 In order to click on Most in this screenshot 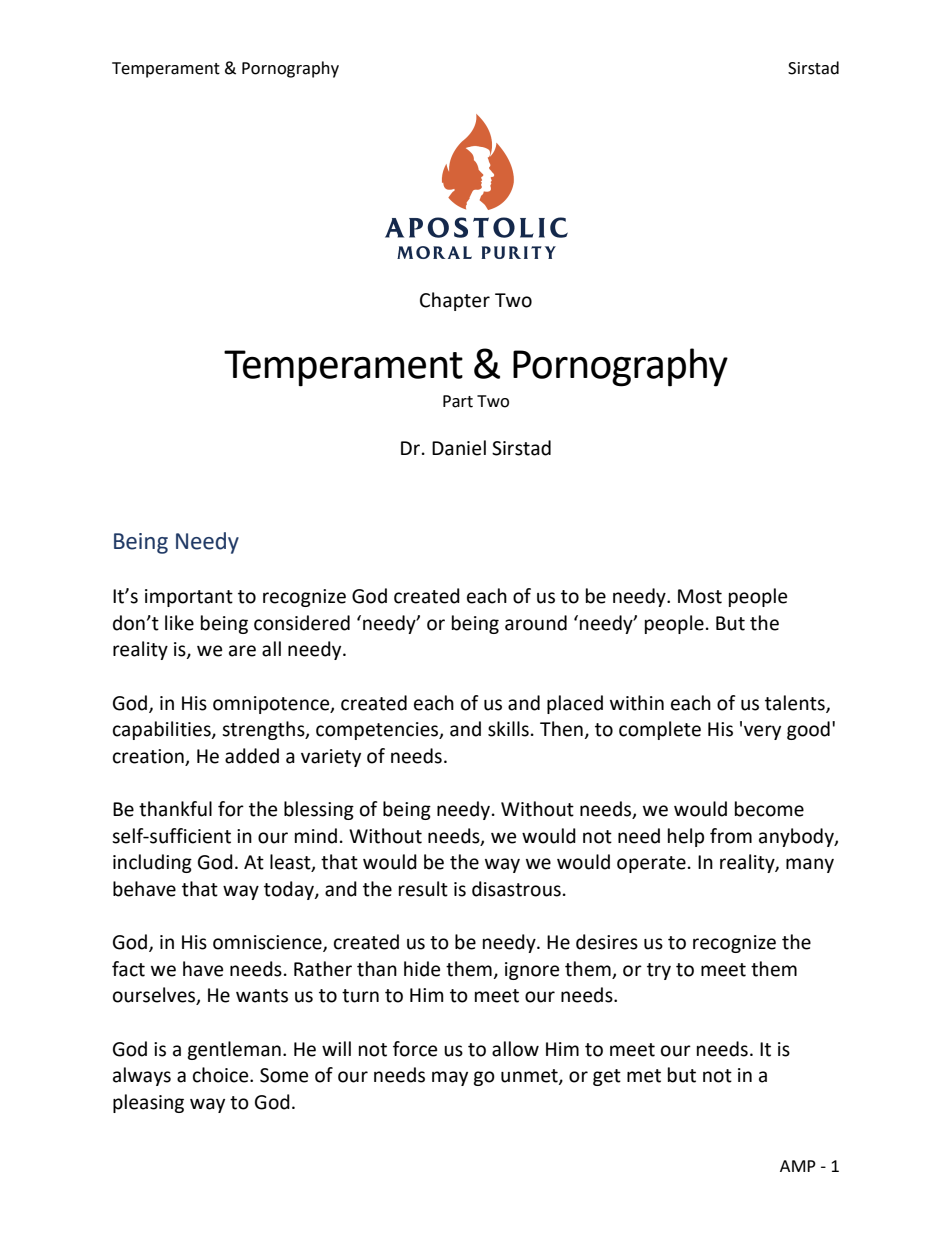, I will do `click(700, 596)`.
